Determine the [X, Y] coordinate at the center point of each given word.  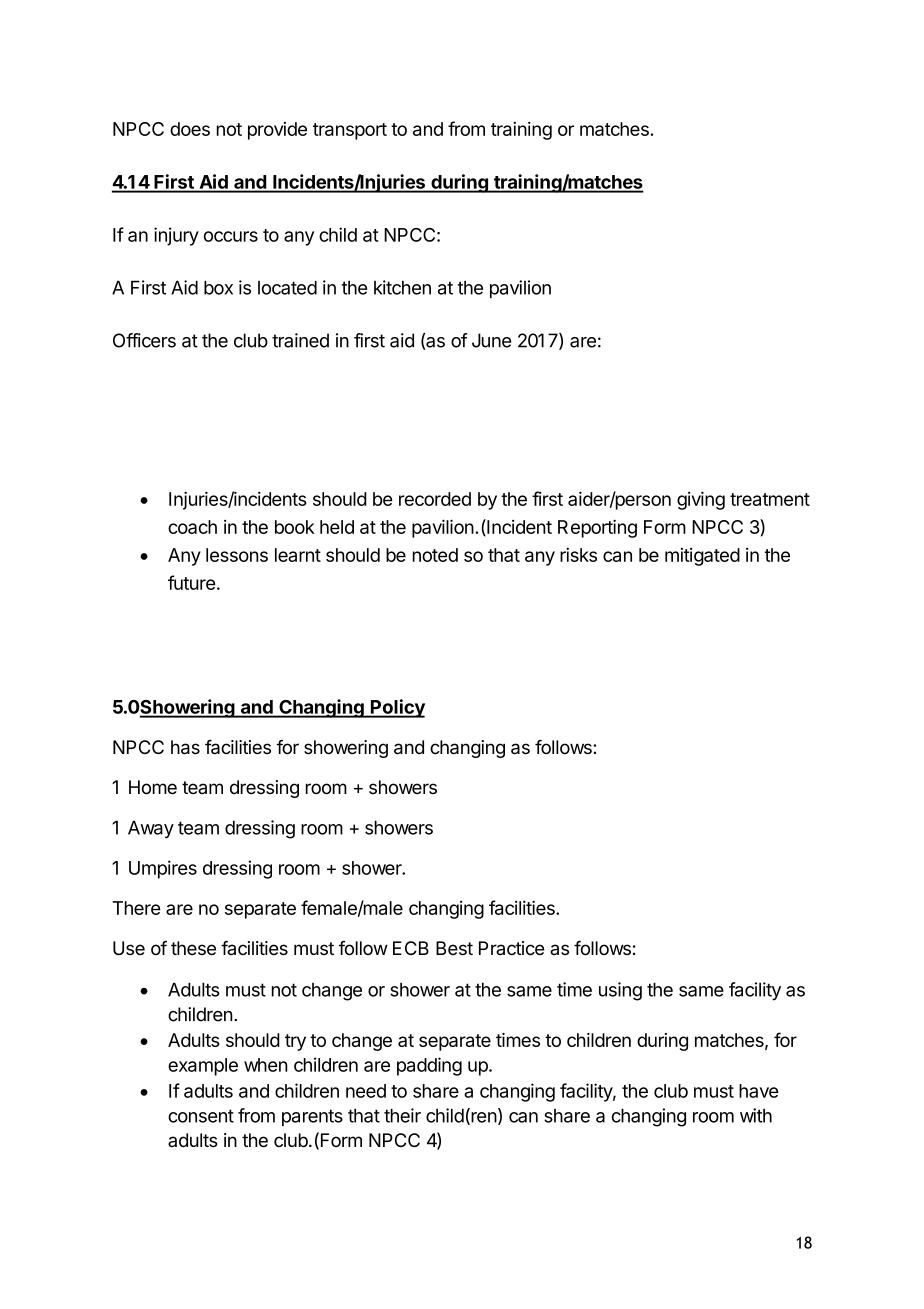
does [190, 129]
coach [192, 527]
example [203, 1067]
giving [701, 500]
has [185, 747]
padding [429, 1066]
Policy [397, 708]
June [491, 340]
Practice [511, 948]
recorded [435, 499]
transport [350, 131]
